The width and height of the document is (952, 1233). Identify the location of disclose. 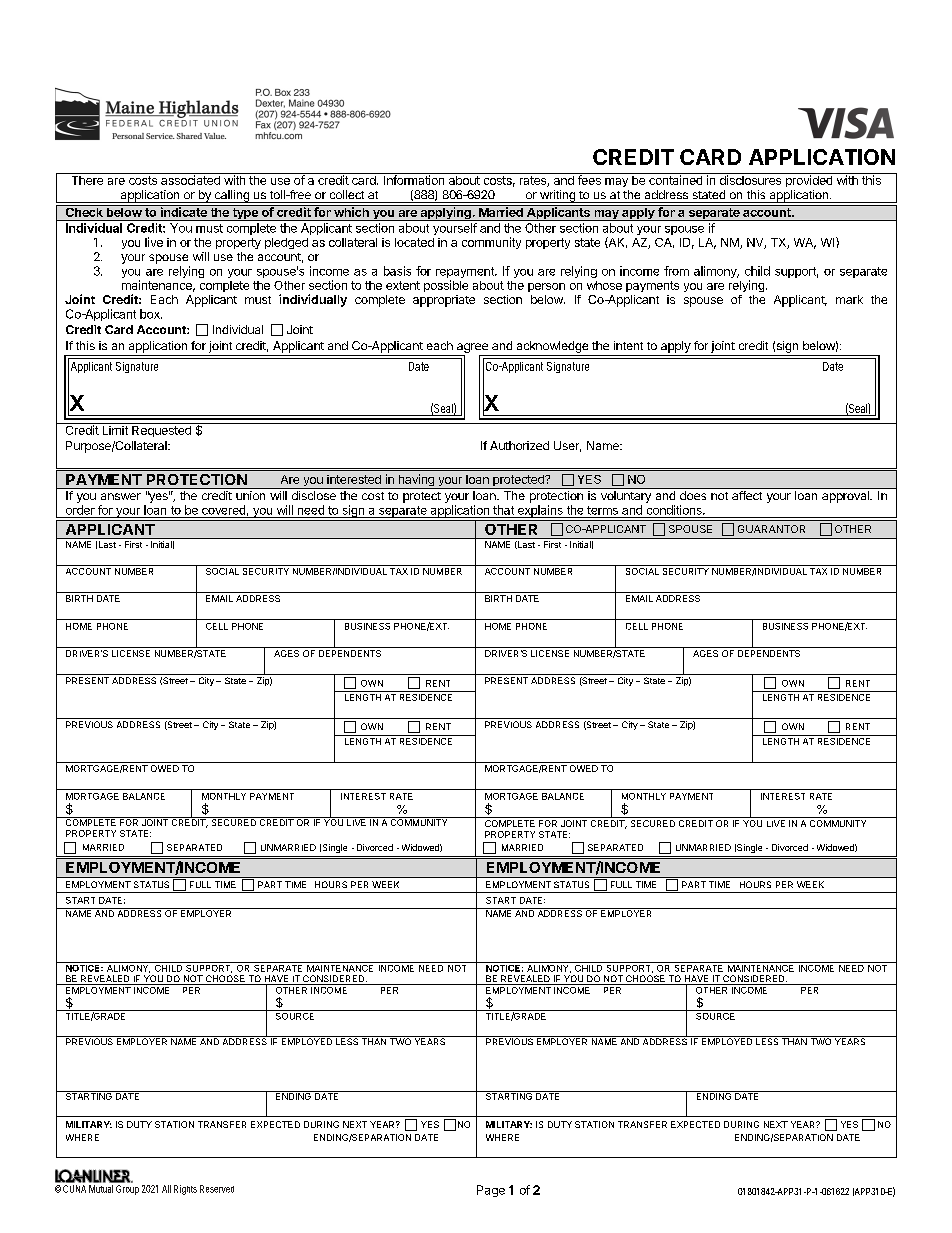
(314, 495).
